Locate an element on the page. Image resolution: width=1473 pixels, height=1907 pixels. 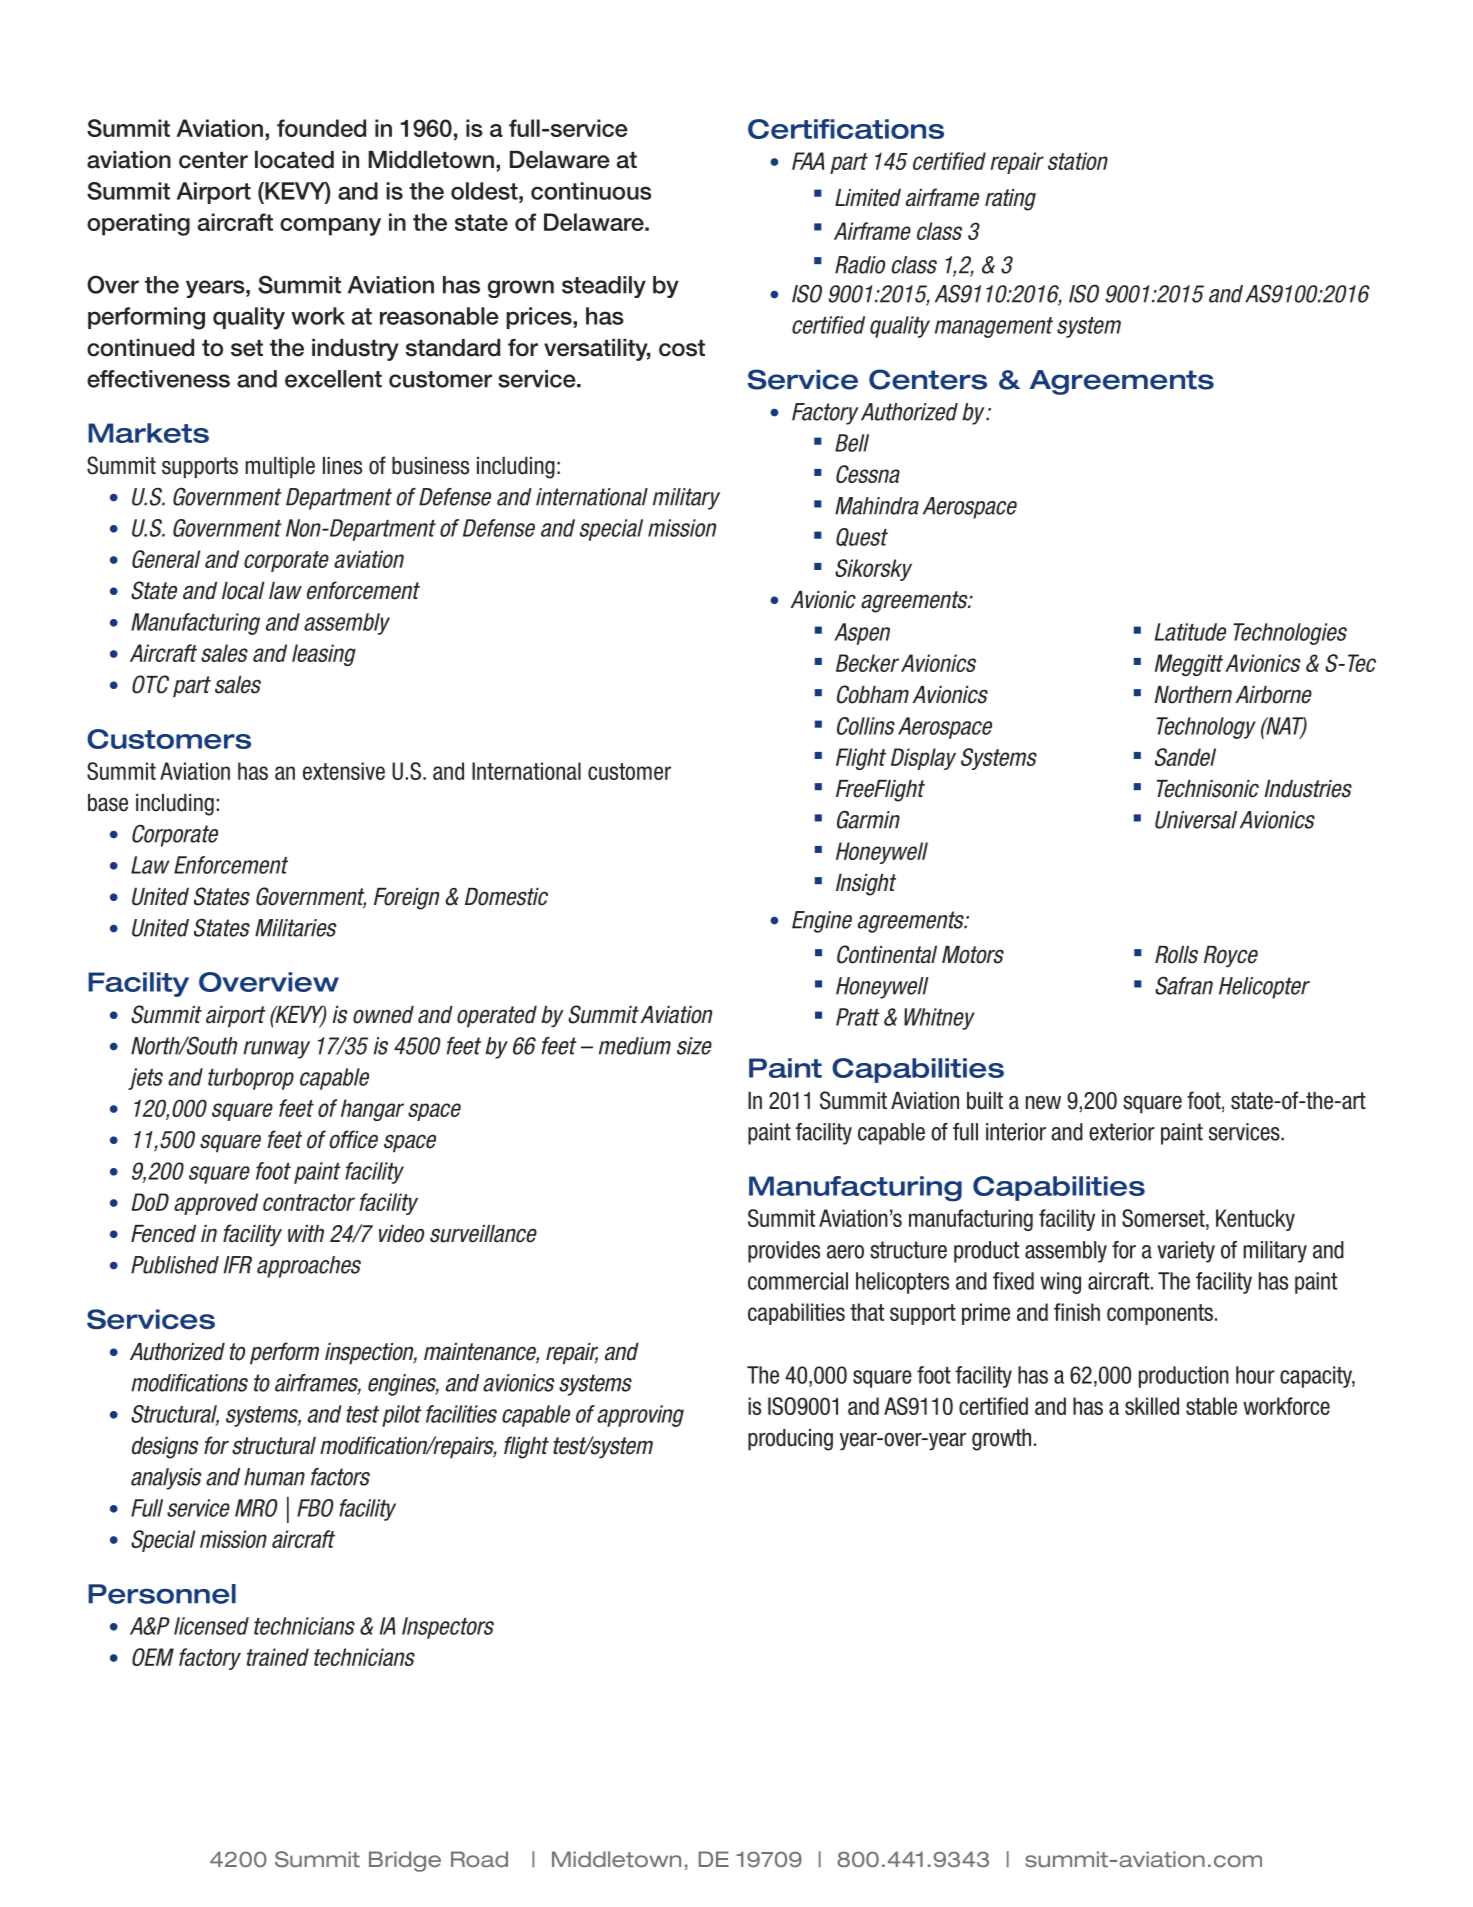
Garmin is located at coordinates (868, 819).
